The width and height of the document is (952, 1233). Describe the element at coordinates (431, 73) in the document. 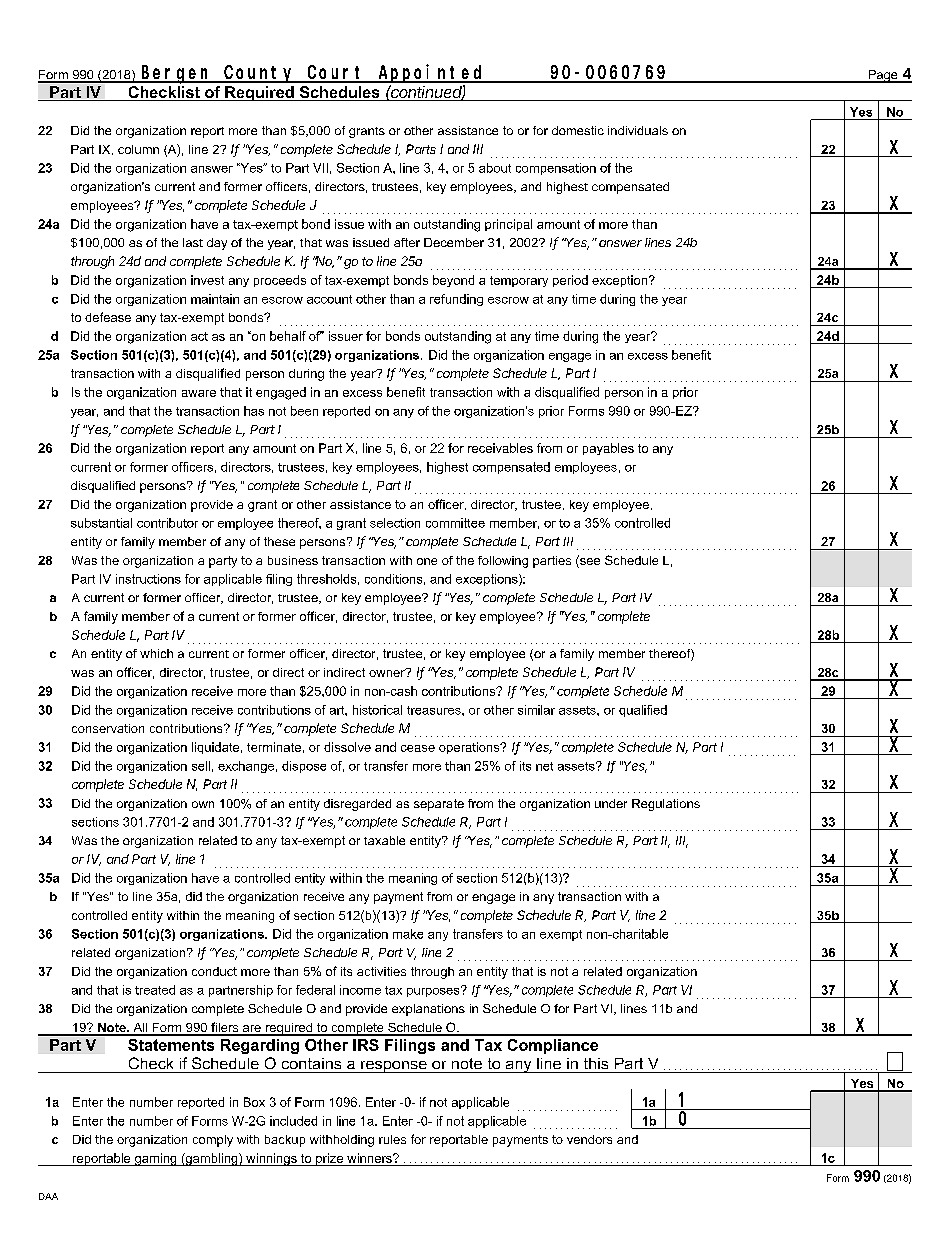

I see `Appointed` at that location.
